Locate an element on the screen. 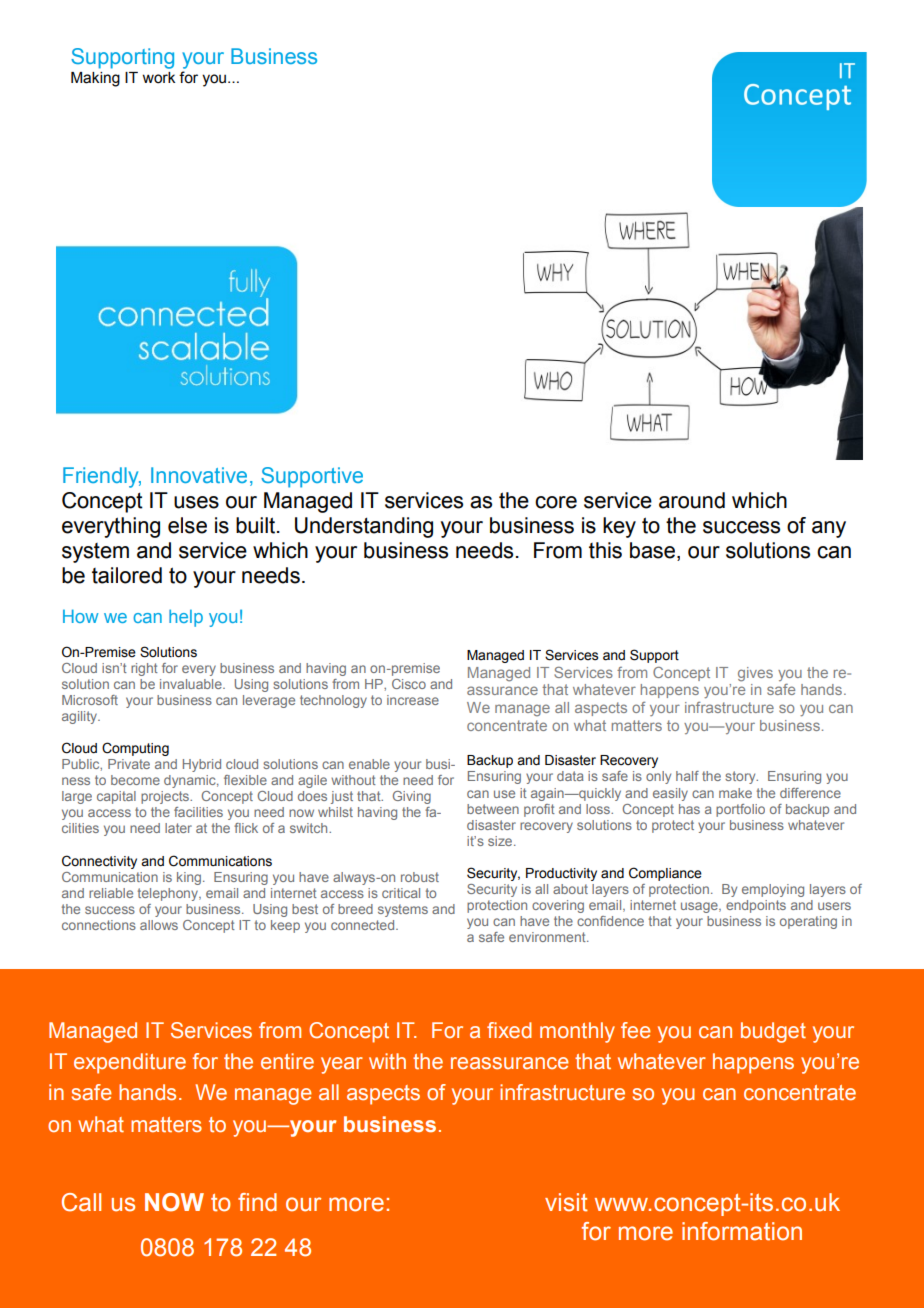 Image resolution: width=924 pixels, height=1308 pixels. Innovative is located at coordinates (199, 475).
